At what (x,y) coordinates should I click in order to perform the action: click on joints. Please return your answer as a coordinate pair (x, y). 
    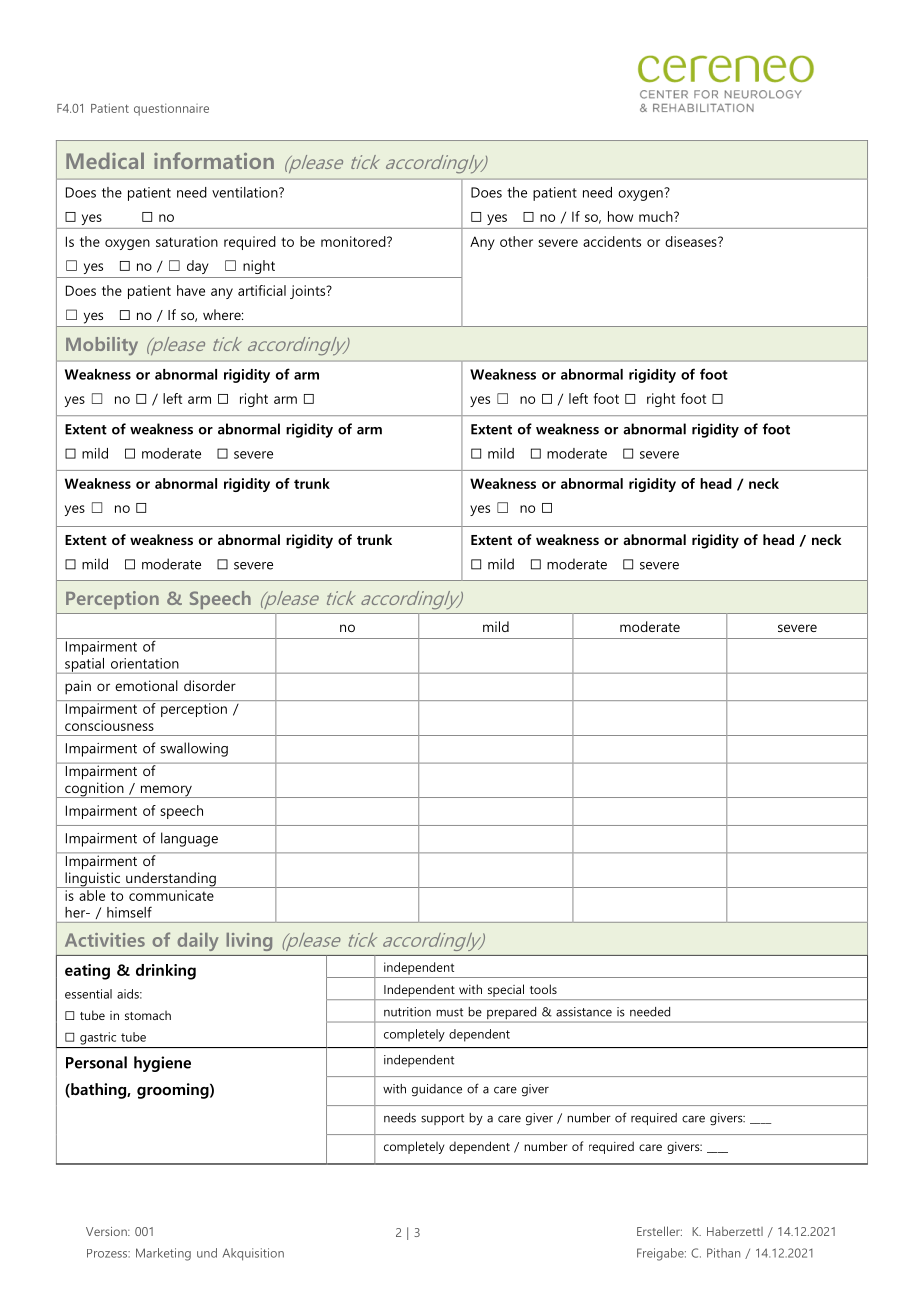
    Looking at the image, I should click on (309, 292).
